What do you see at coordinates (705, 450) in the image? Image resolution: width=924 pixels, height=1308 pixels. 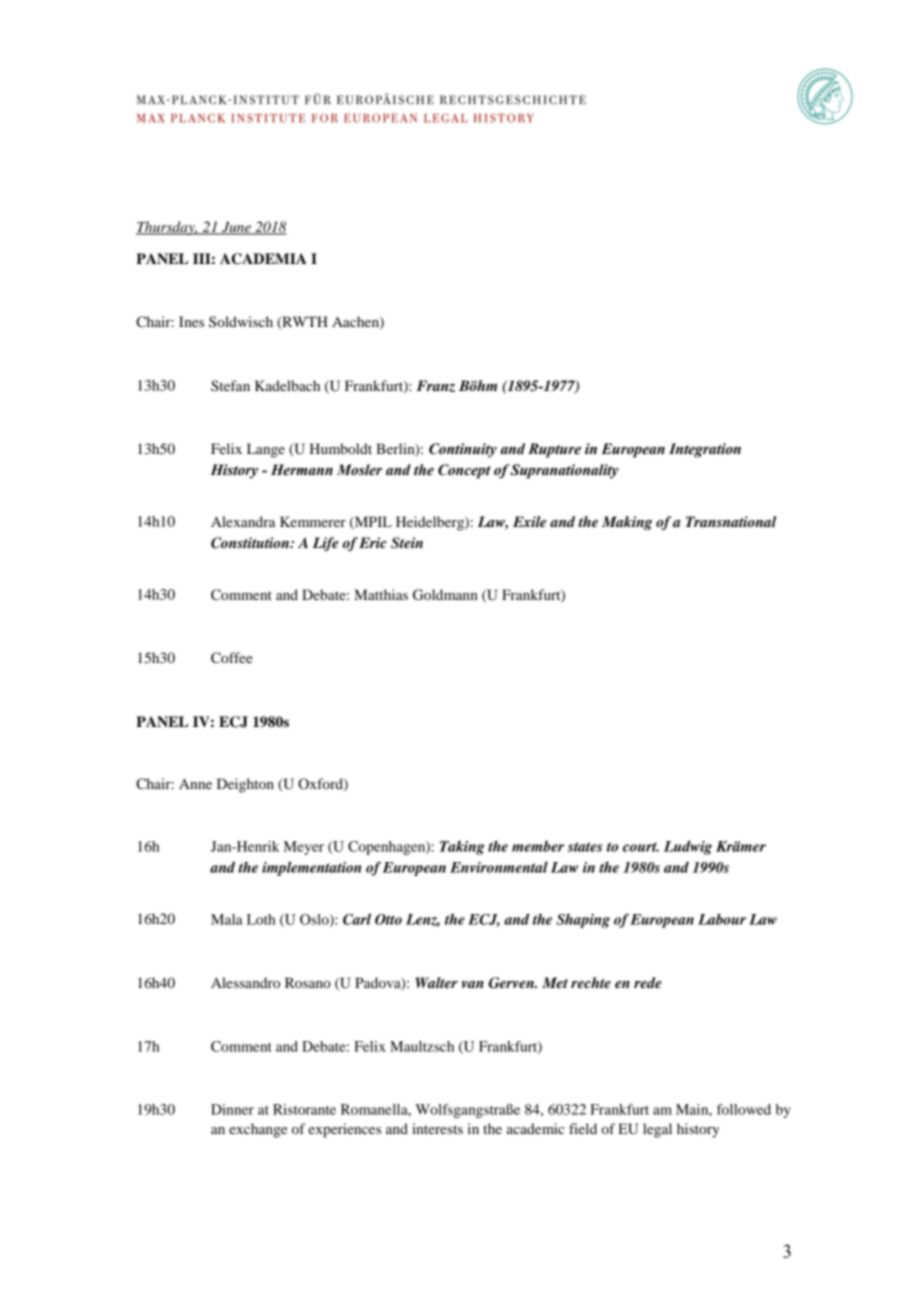 I see `Integration` at bounding box center [705, 450].
